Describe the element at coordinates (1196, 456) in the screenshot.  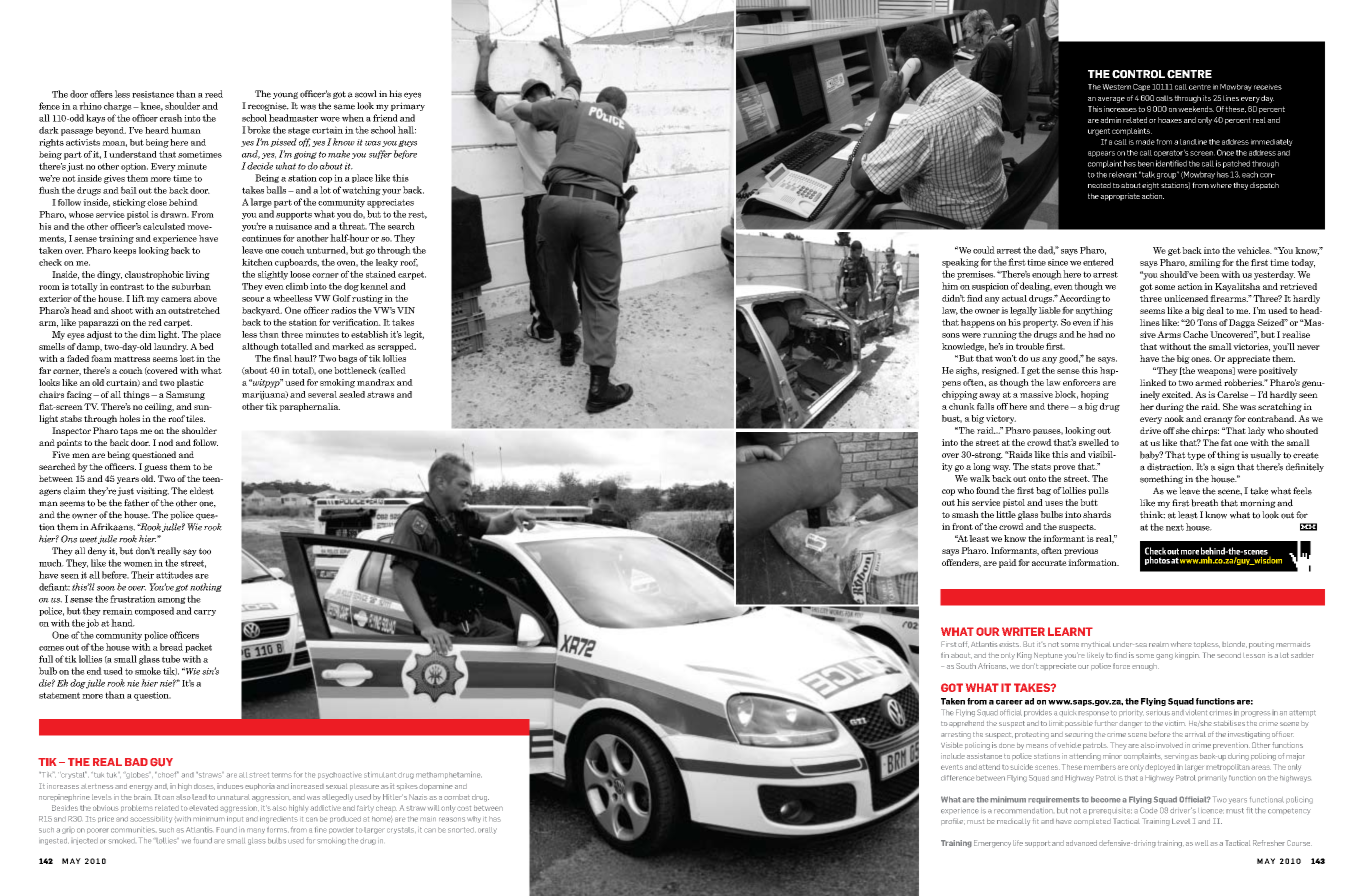
I see `type` at that location.
